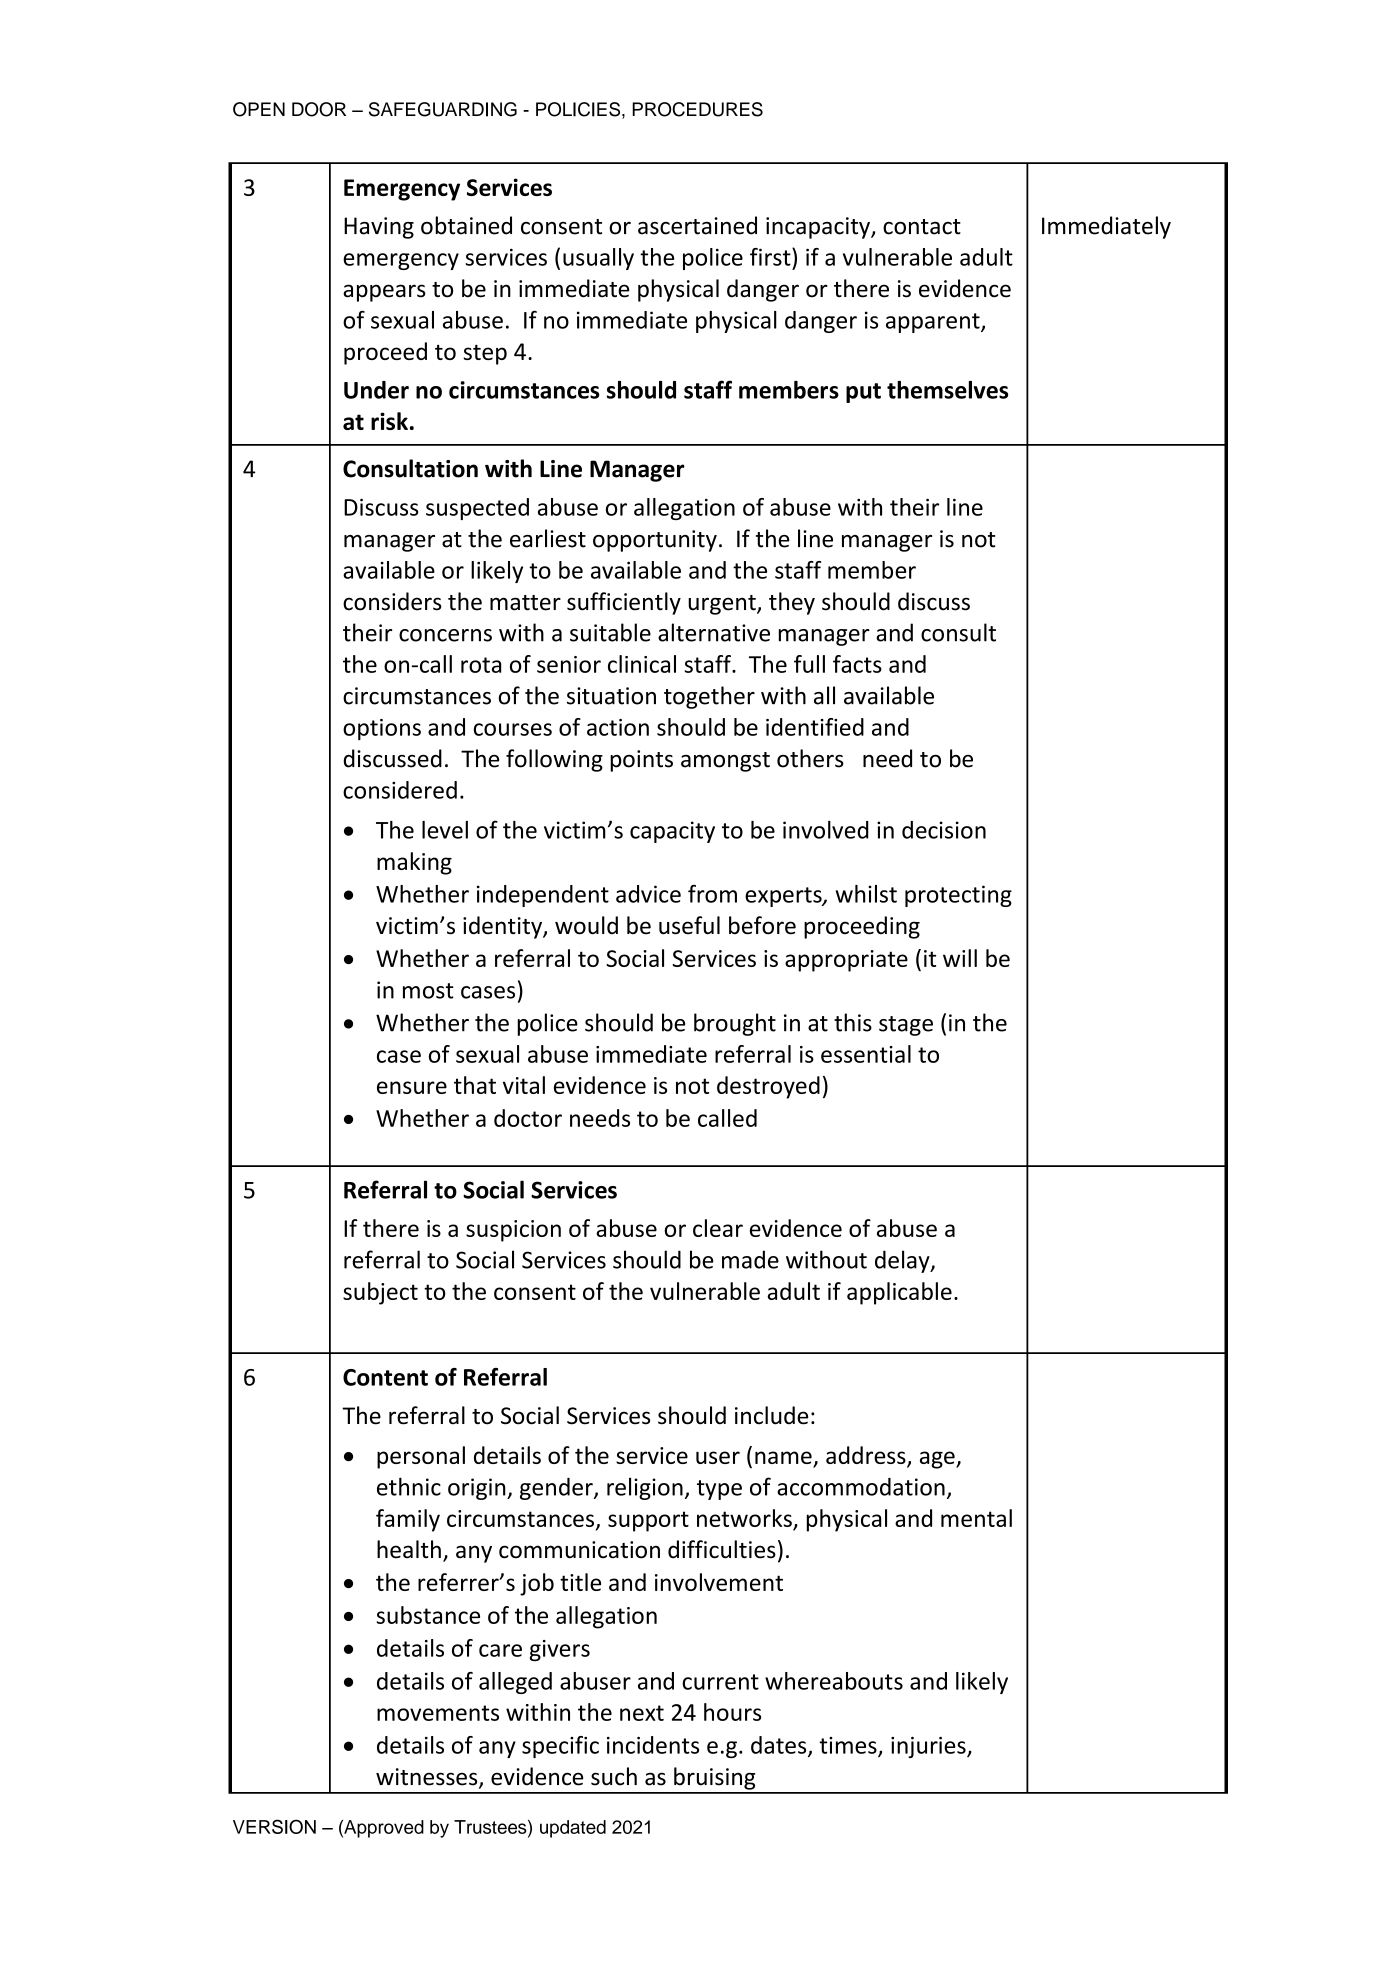 Image resolution: width=1394 pixels, height=1971 pixels. I want to click on VERSION, so click(274, 1826).
